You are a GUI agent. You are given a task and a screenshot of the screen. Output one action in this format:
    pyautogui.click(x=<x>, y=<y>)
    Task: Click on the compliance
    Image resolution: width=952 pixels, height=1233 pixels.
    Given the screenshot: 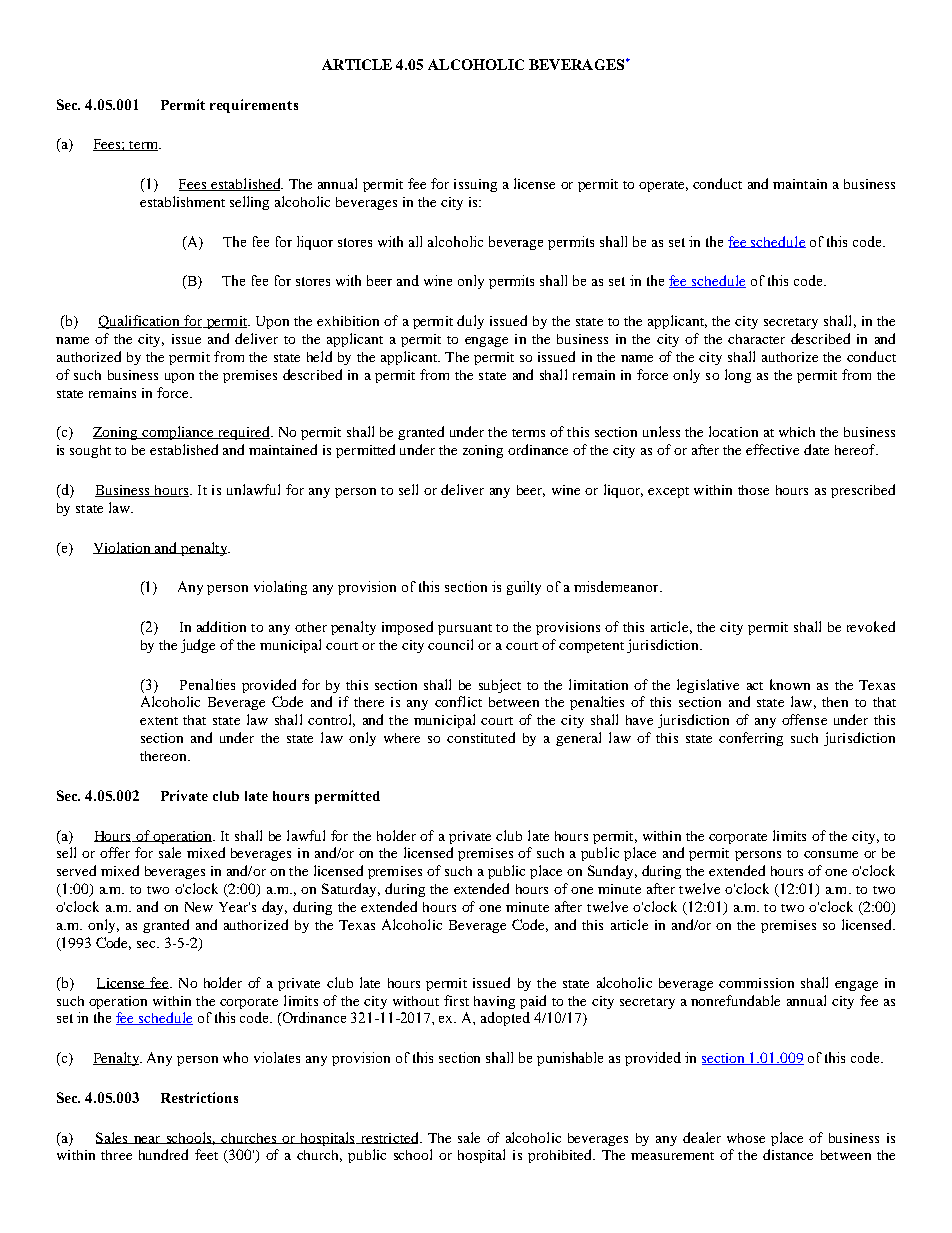 What is the action you would take?
    pyautogui.click(x=178, y=433)
